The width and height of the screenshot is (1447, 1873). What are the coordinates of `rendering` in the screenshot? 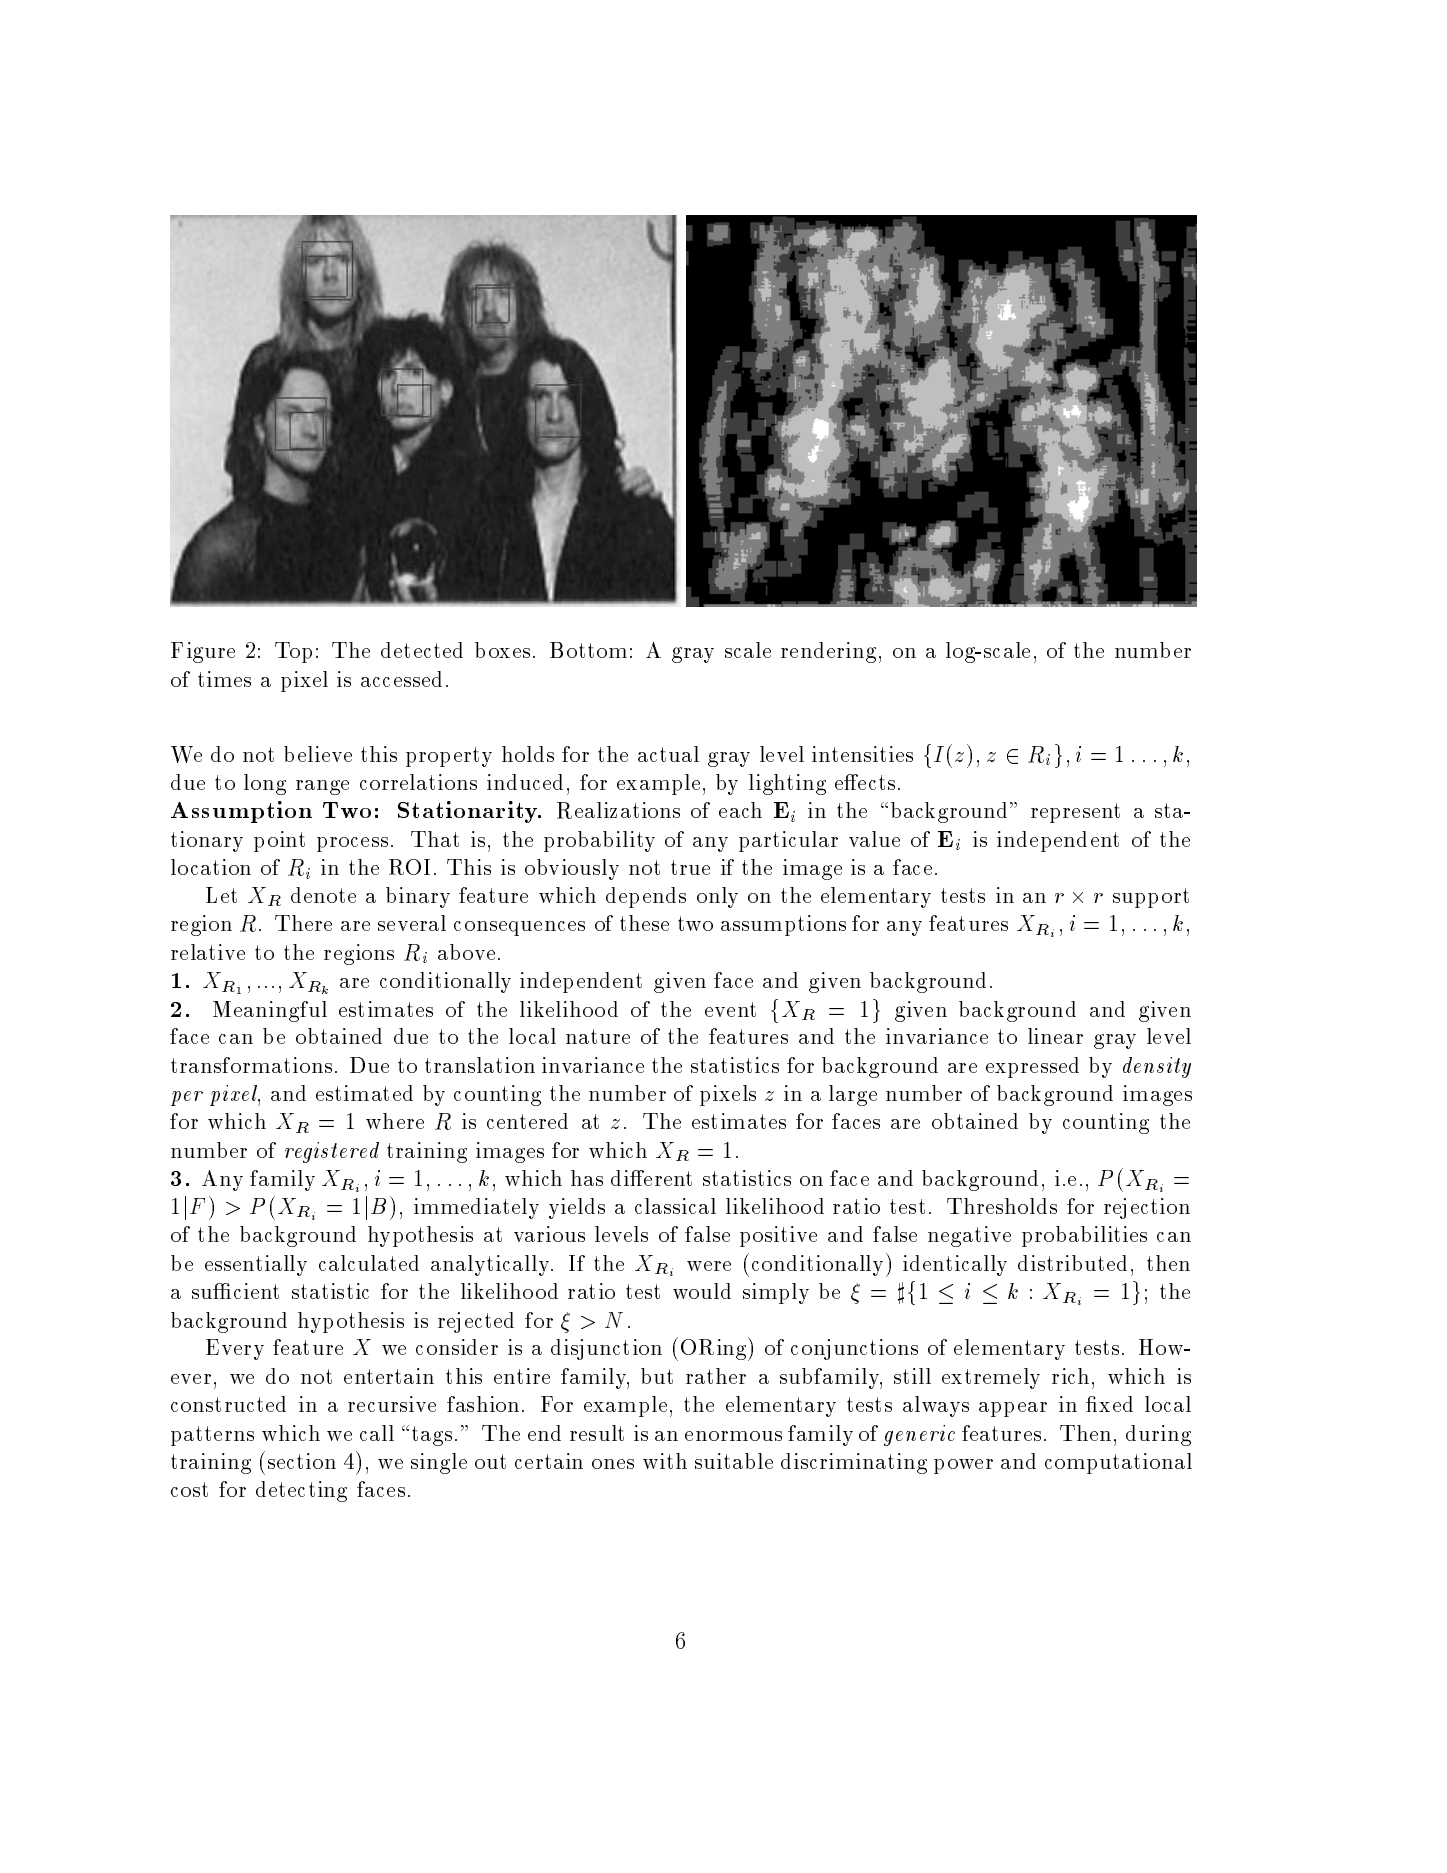 It's located at (828, 652).
